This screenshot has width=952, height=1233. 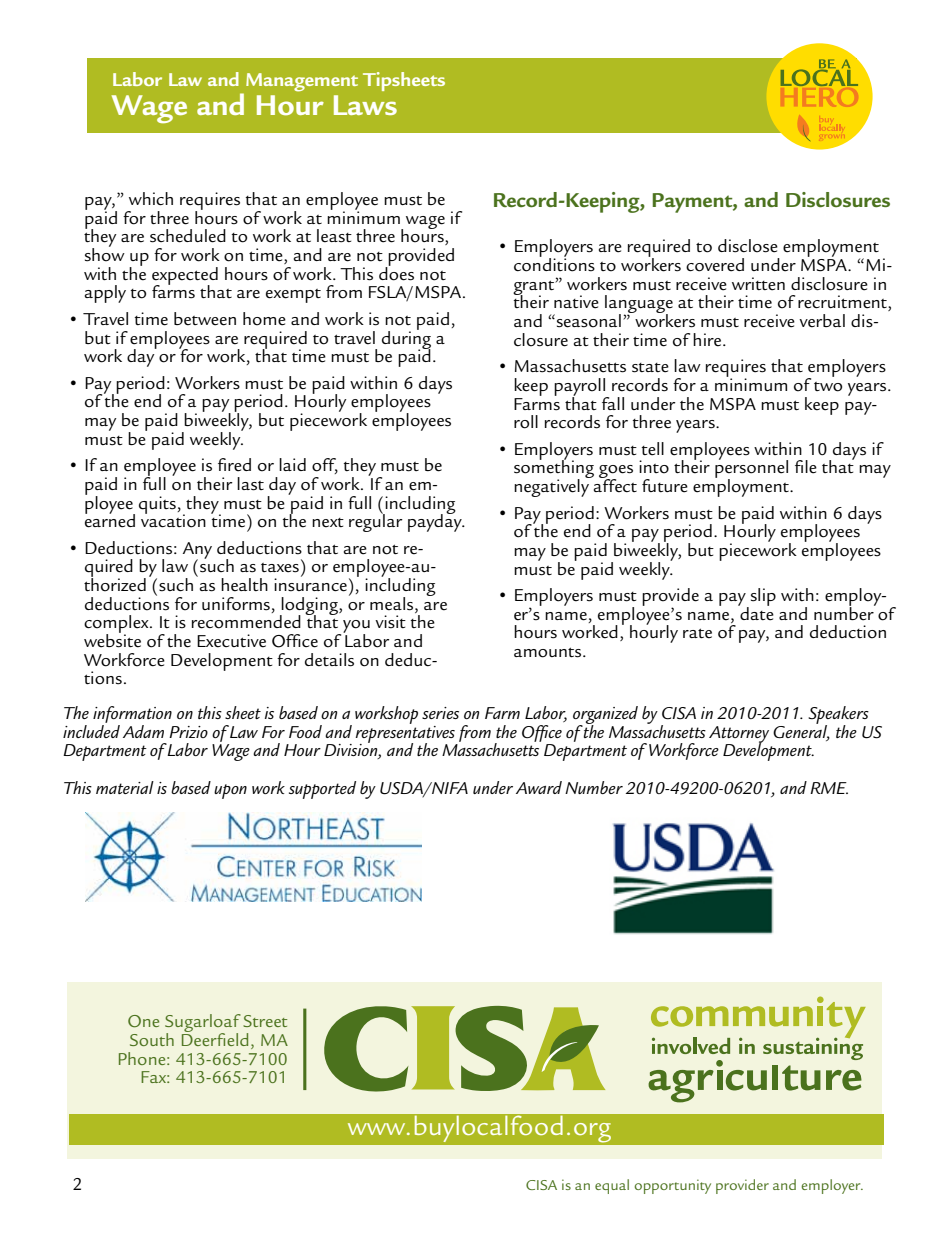 What do you see at coordinates (234, 465) in the screenshot?
I see `fired` at bounding box center [234, 465].
